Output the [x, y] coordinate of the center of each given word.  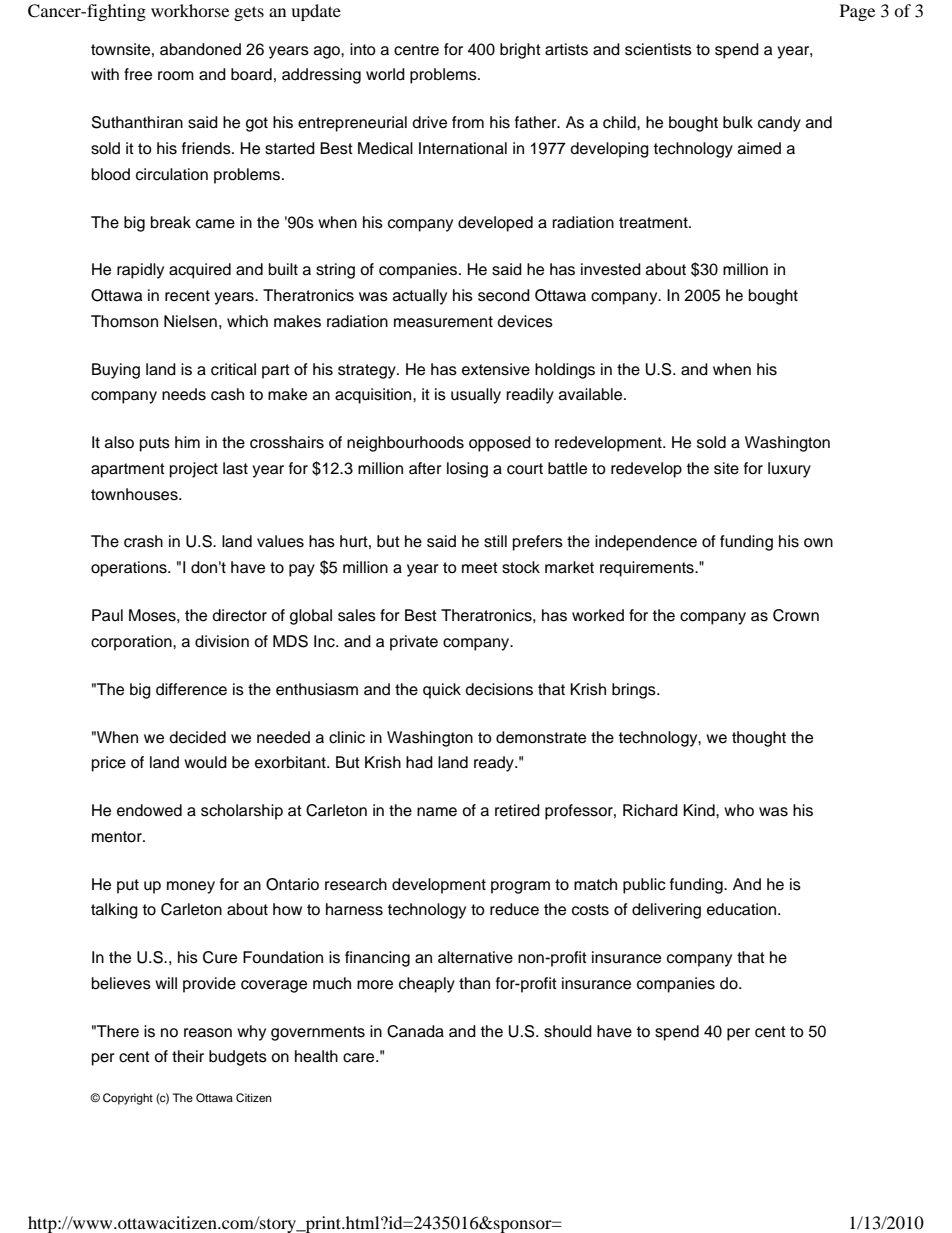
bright [520, 51]
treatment [654, 223]
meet [480, 568]
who [739, 810]
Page [857, 12]
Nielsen [190, 321]
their [188, 1056]
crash [143, 541]
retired [517, 810]
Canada [415, 1031]
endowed [149, 810]
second [504, 295]
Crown [796, 615]
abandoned [200, 49]
